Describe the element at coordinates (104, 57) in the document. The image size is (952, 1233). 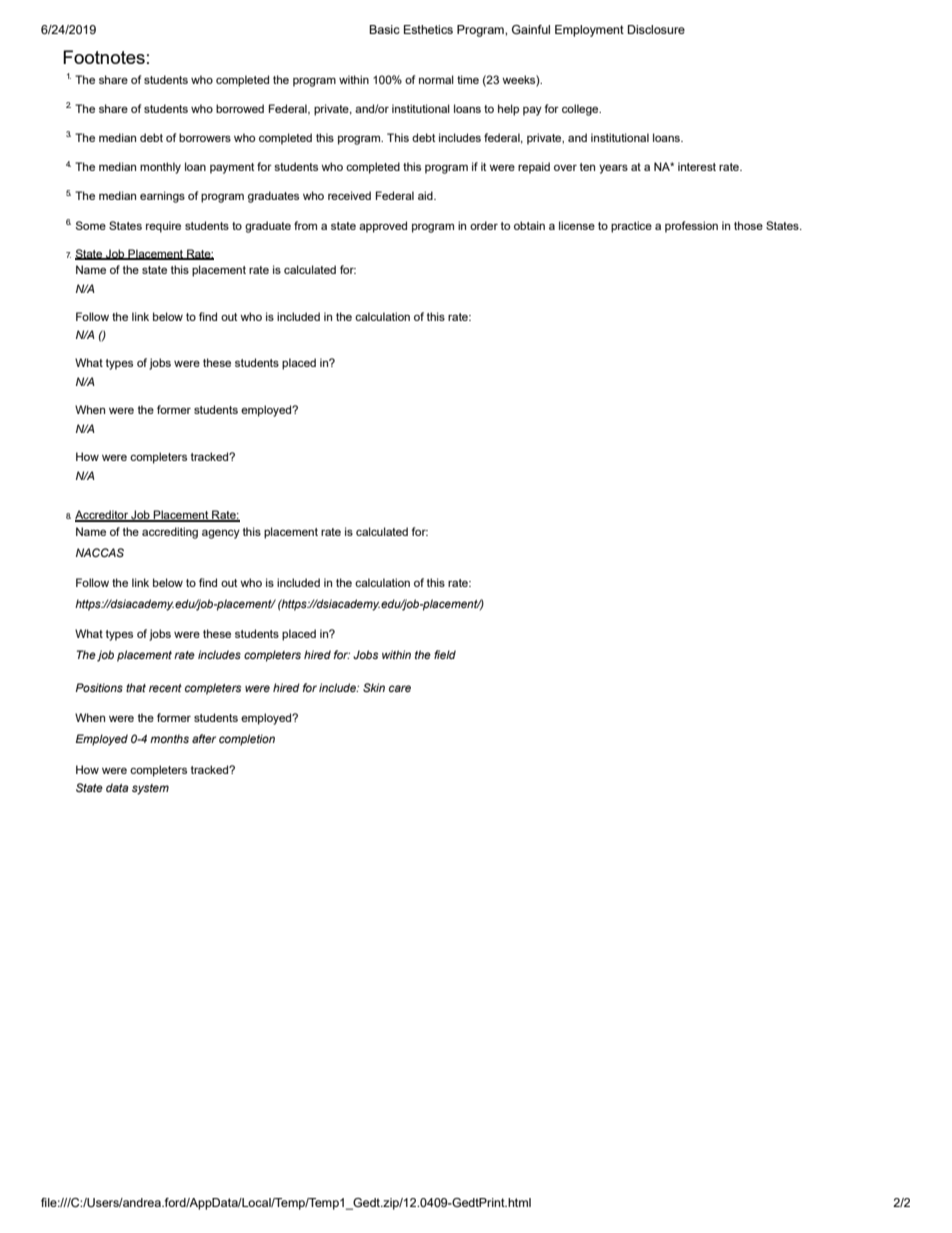
I see `Footnotes` at that location.
